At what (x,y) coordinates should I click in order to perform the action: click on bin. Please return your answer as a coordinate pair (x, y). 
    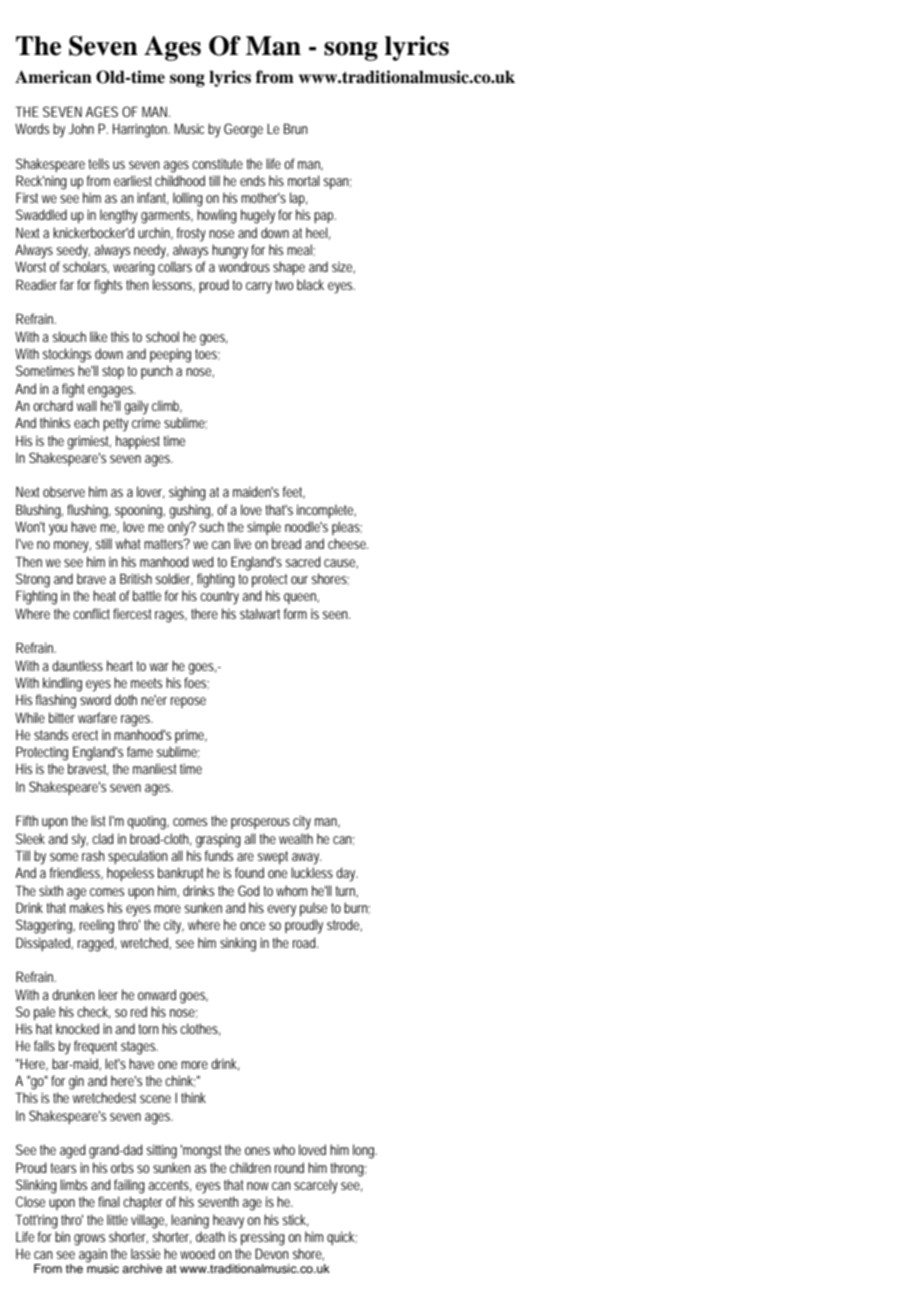
    Looking at the image, I should click on (62, 1236).
